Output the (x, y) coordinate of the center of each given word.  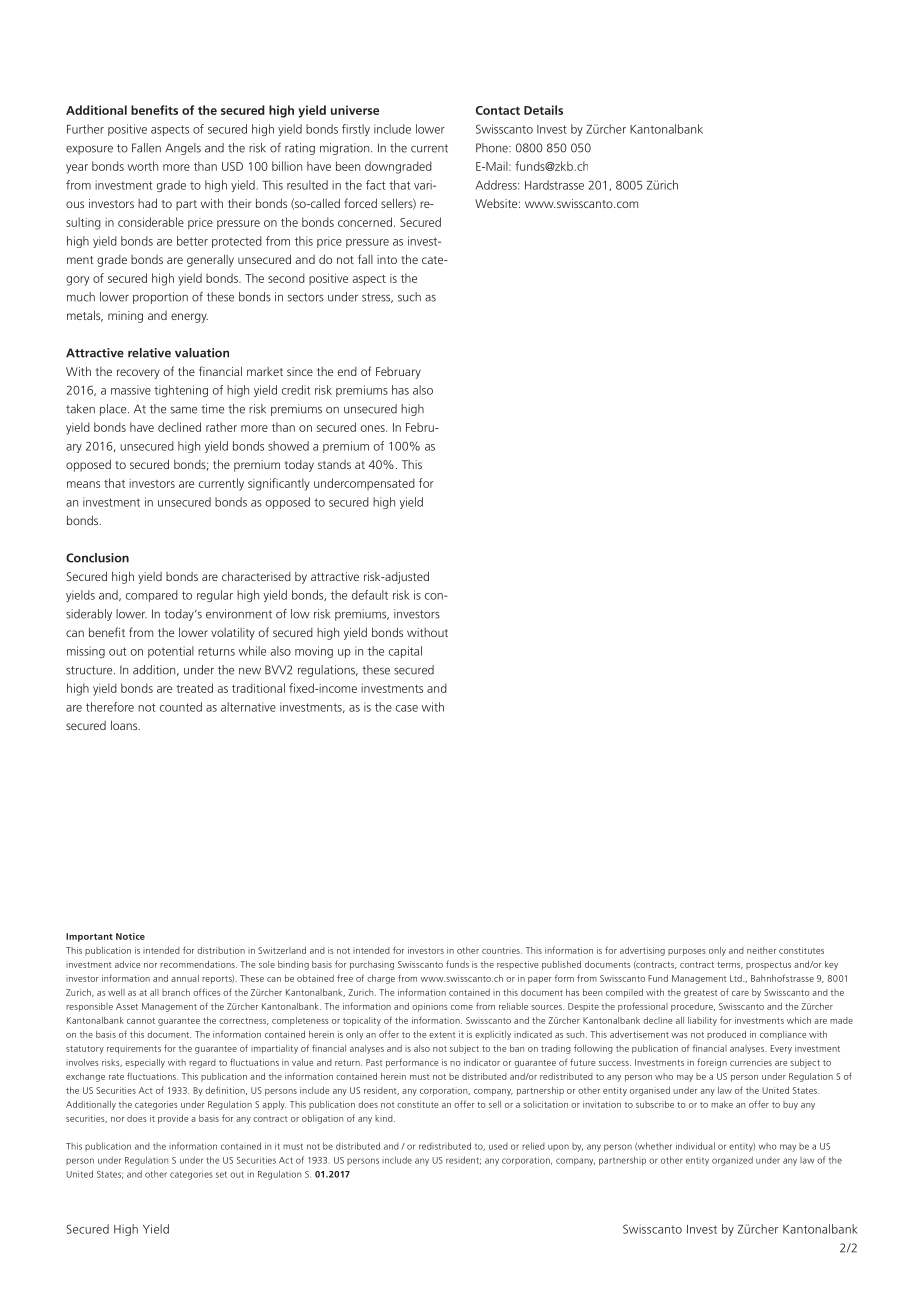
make (722, 1104)
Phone (493, 148)
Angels (183, 149)
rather (221, 427)
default (370, 595)
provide (173, 1119)
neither (761, 950)
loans (125, 725)
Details (543, 110)
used (498, 1146)
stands (334, 464)
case (407, 708)
